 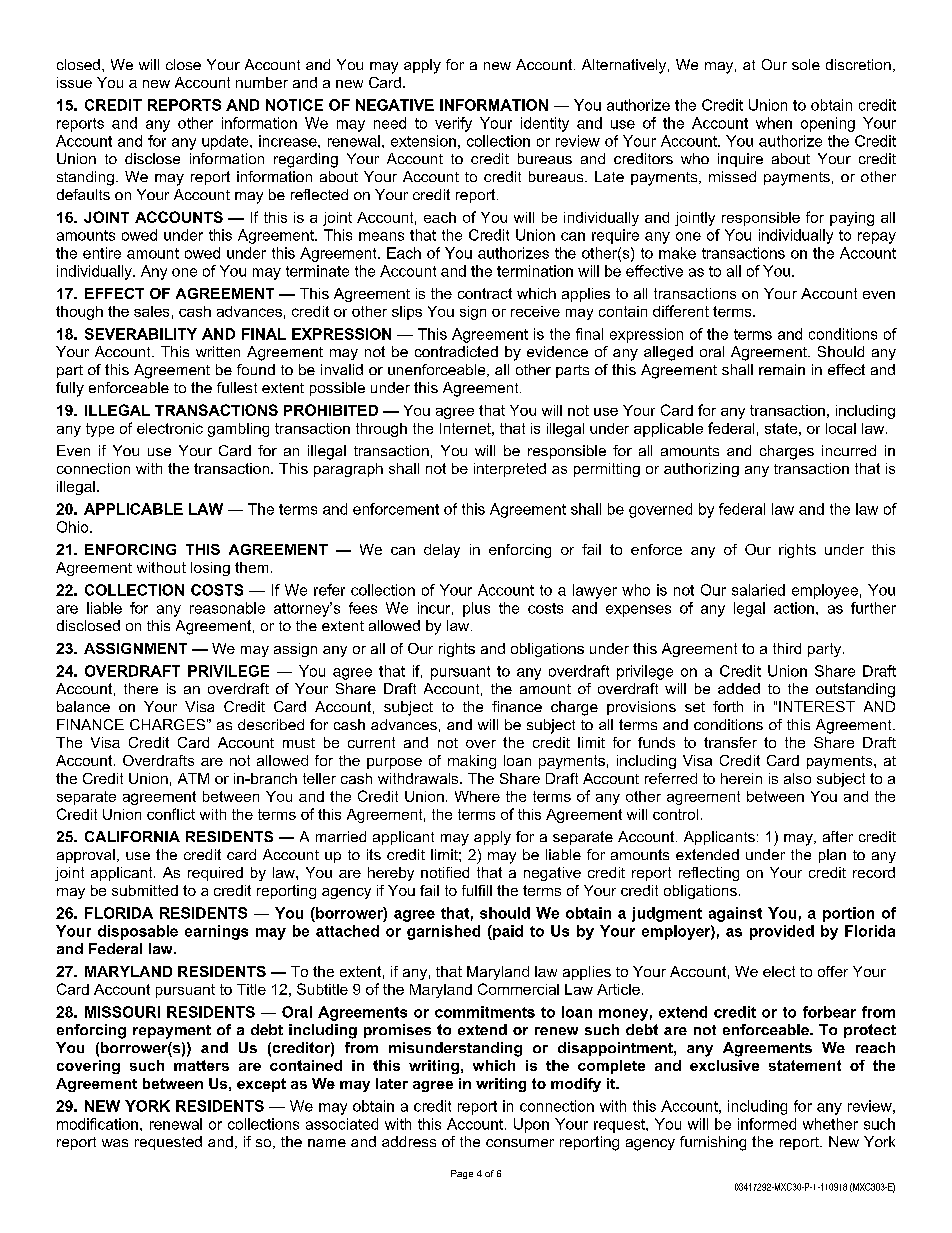 I want to click on update, so click(x=226, y=142).
